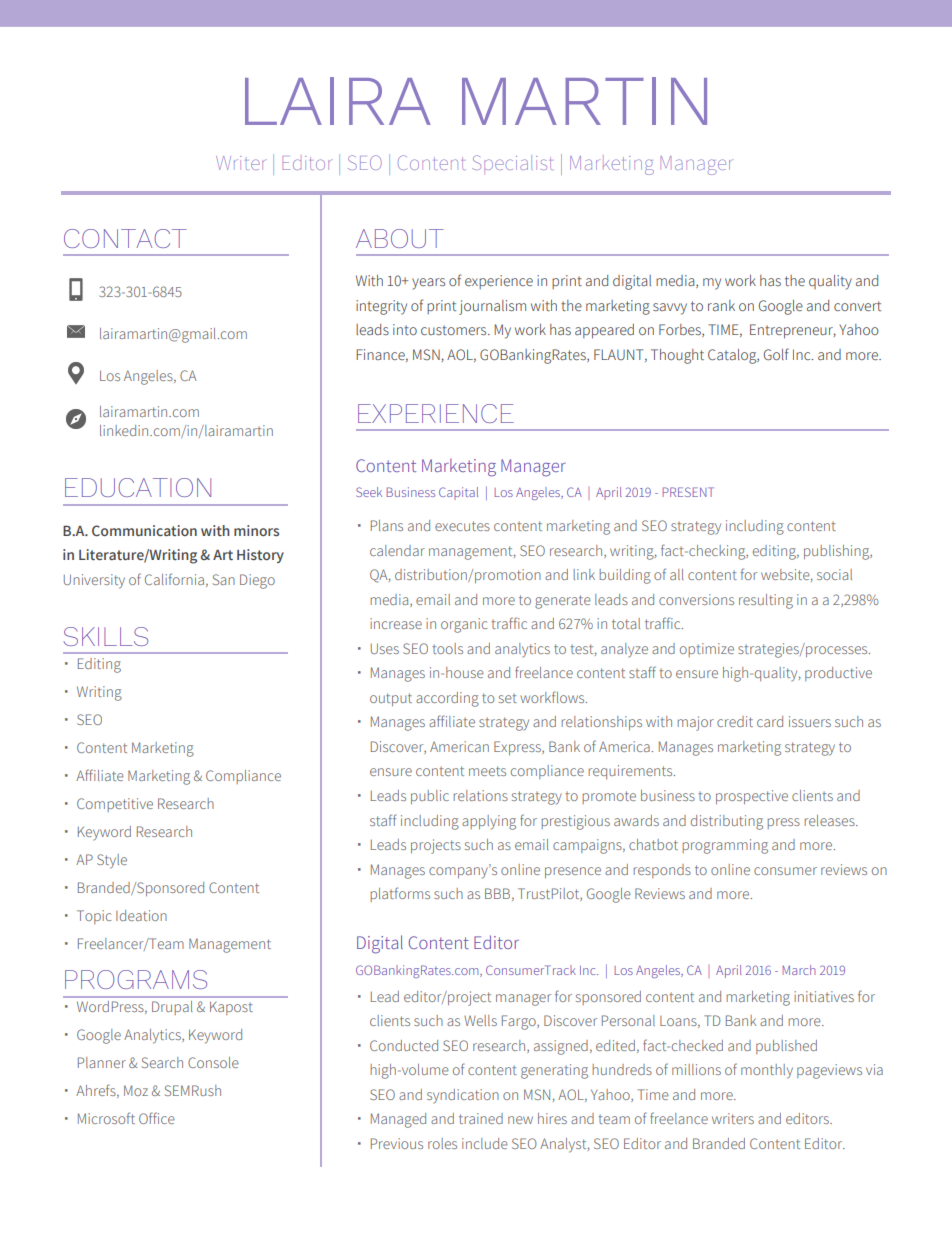 The width and height of the screenshot is (952, 1233). What do you see at coordinates (106, 636) in the screenshot?
I see `SKILLS` at bounding box center [106, 636].
